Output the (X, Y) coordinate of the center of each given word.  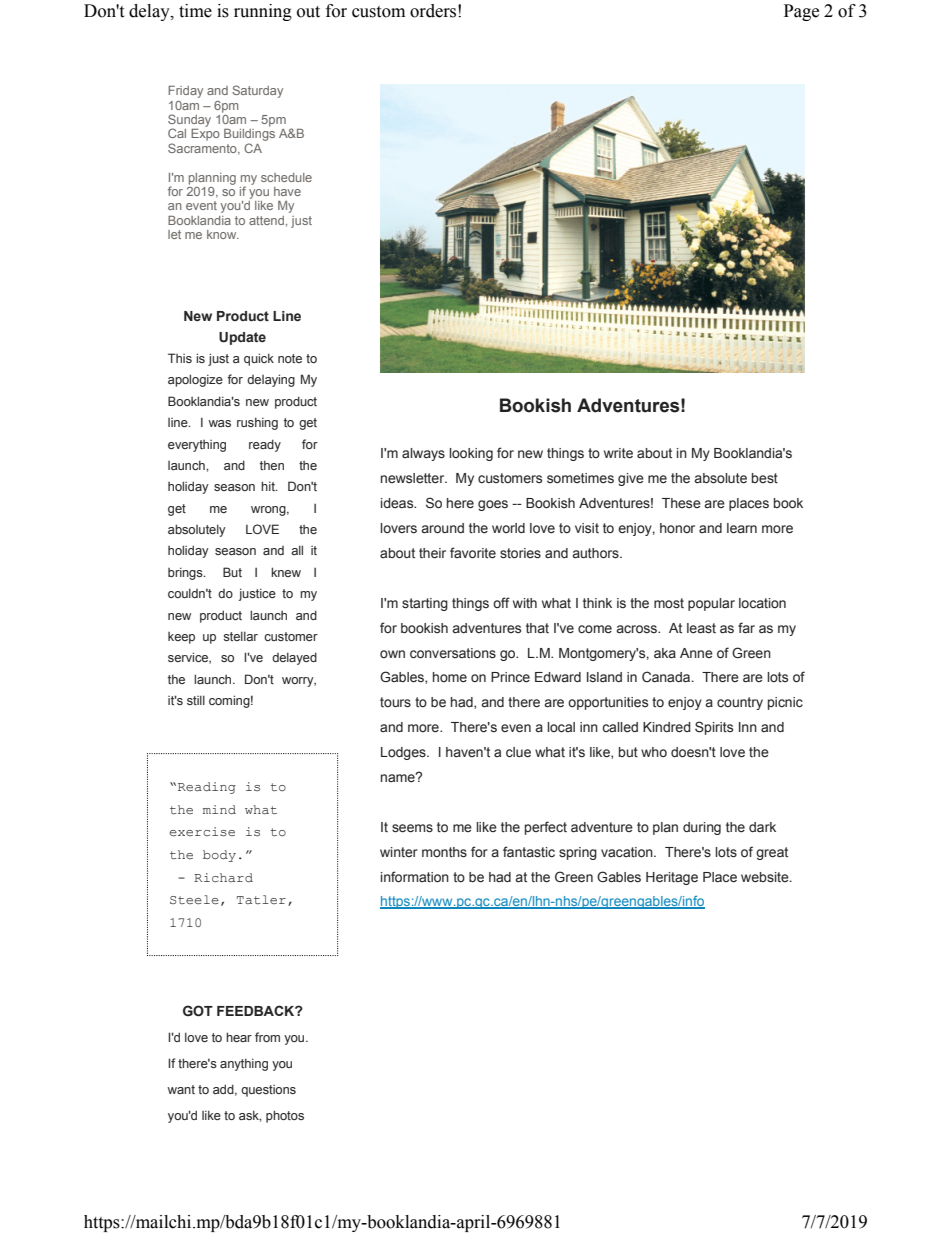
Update (242, 338)
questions (268, 1091)
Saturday (257, 91)
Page (801, 12)
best (765, 478)
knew (286, 572)
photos (285, 1116)
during (702, 828)
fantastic (529, 852)
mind (219, 809)
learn (742, 528)
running (263, 12)
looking (471, 454)
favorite (473, 553)
